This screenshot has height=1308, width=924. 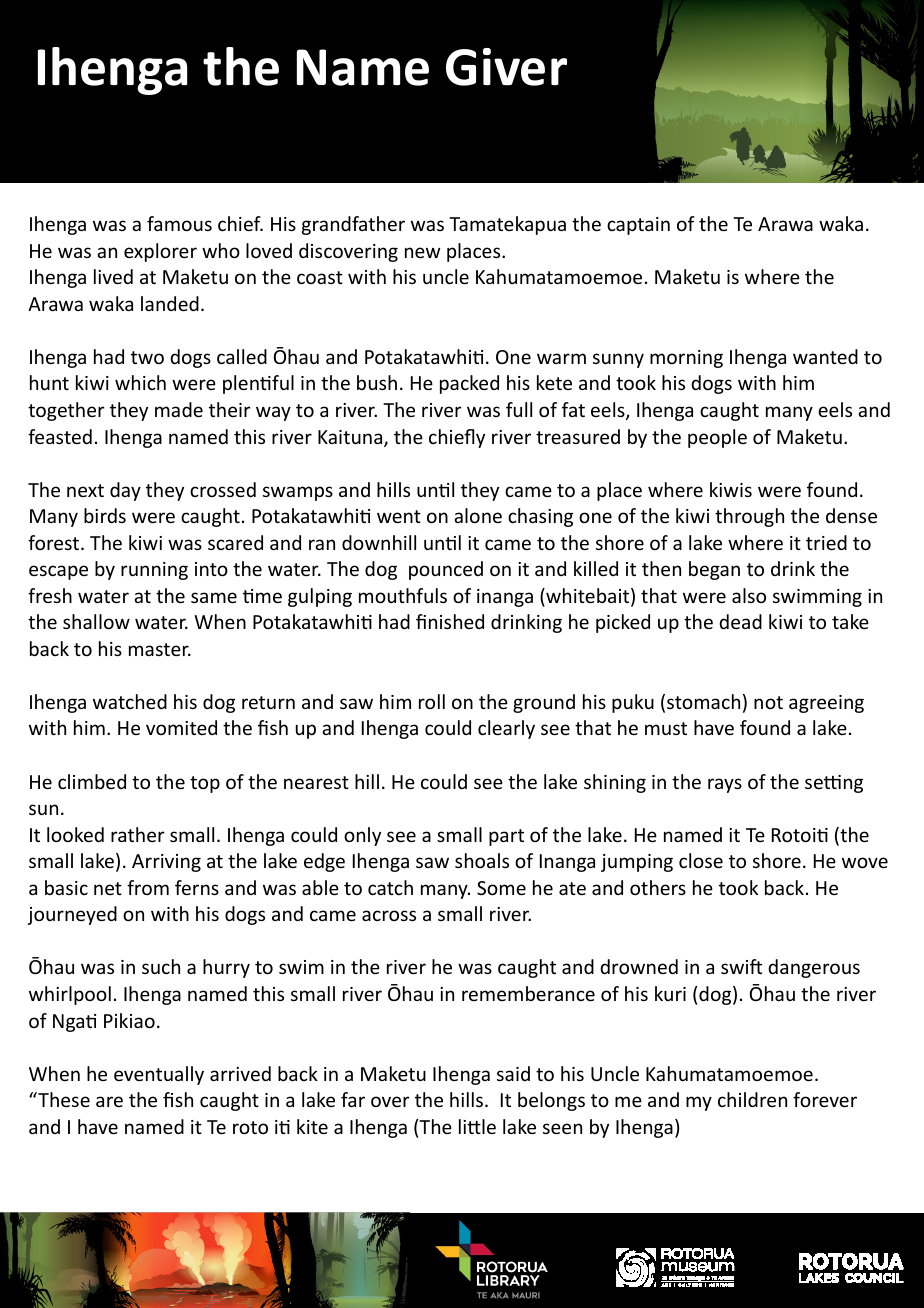 I want to click on eventually, so click(x=159, y=1075).
